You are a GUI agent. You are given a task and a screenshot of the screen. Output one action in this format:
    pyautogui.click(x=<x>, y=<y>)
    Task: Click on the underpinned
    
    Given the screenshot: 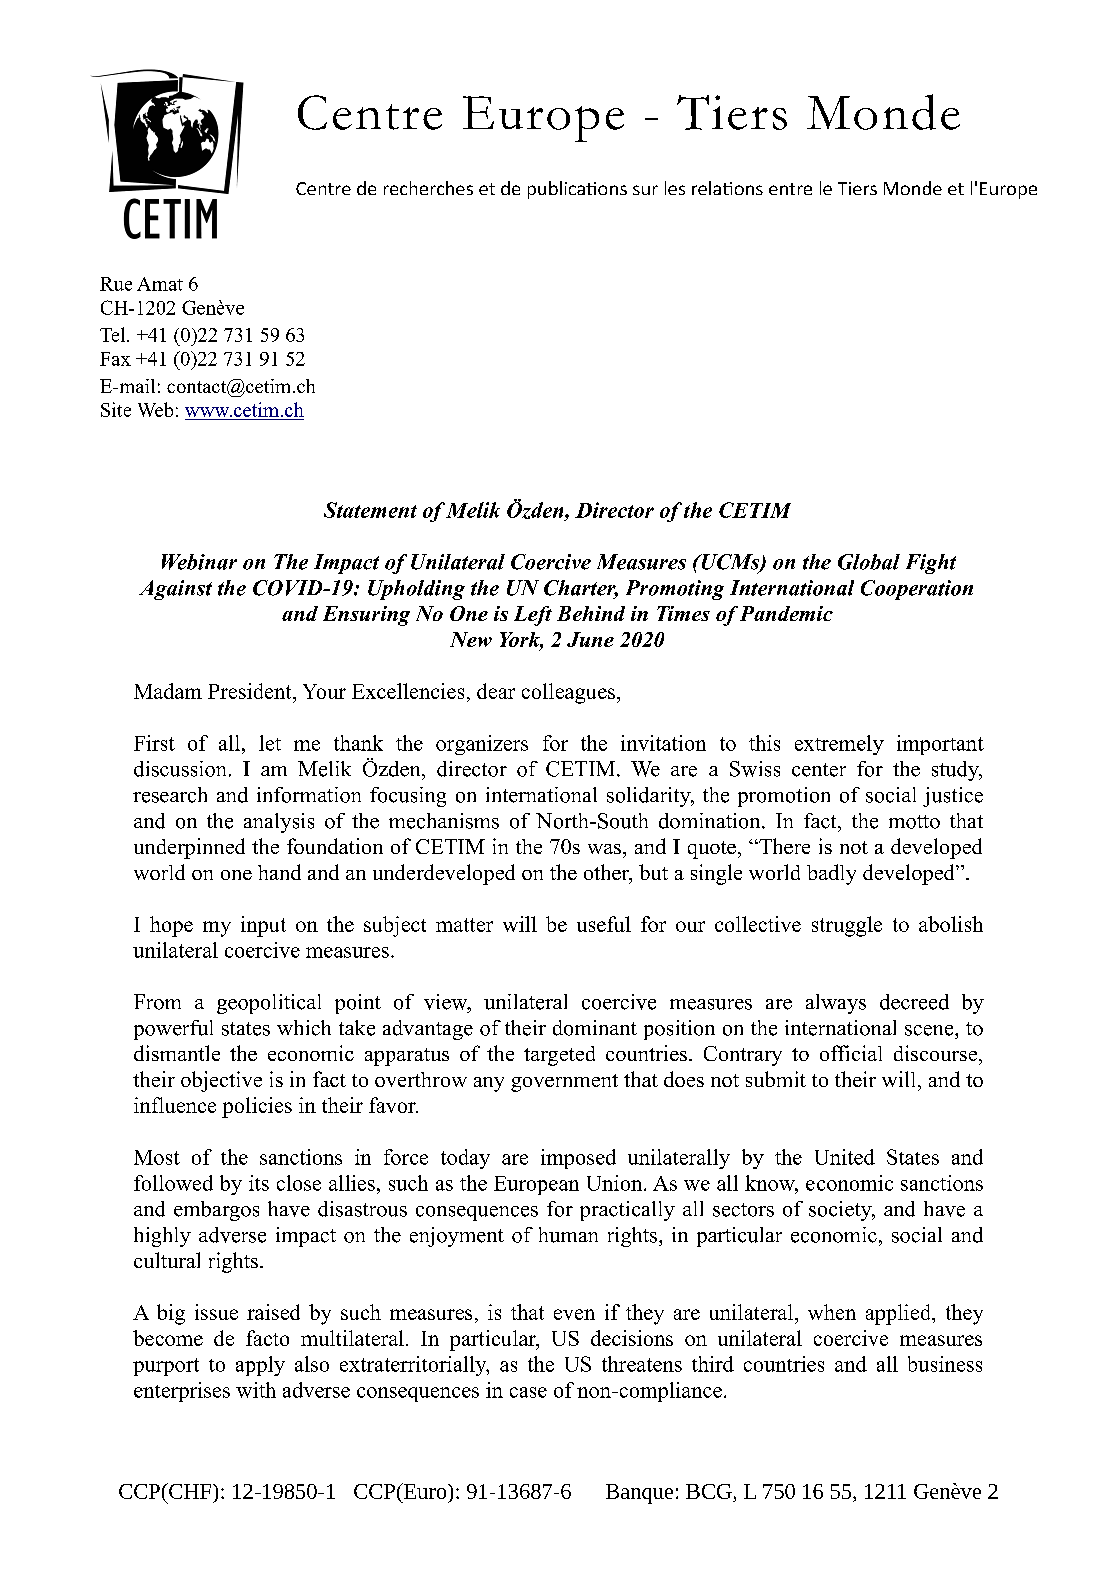 What is the action you would take?
    pyautogui.click(x=189, y=848)
